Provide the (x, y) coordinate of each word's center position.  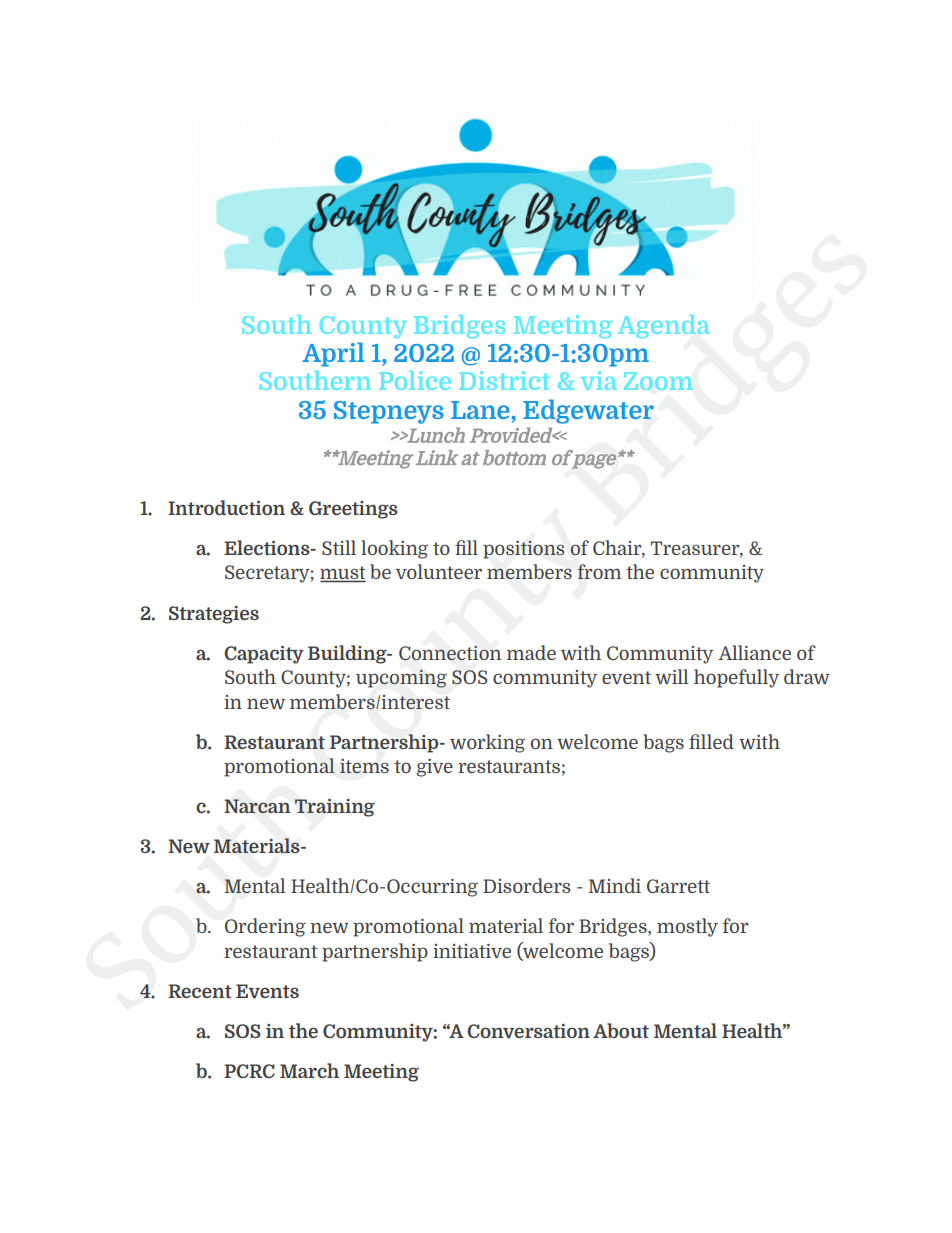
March (309, 1070)
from (599, 571)
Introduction (226, 507)
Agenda (663, 326)
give (435, 768)
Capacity (264, 655)
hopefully (736, 678)
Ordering (265, 927)
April (333, 354)
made (531, 652)
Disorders (527, 885)
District (504, 380)
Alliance (754, 652)
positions (524, 550)
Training (335, 808)
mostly (687, 927)
